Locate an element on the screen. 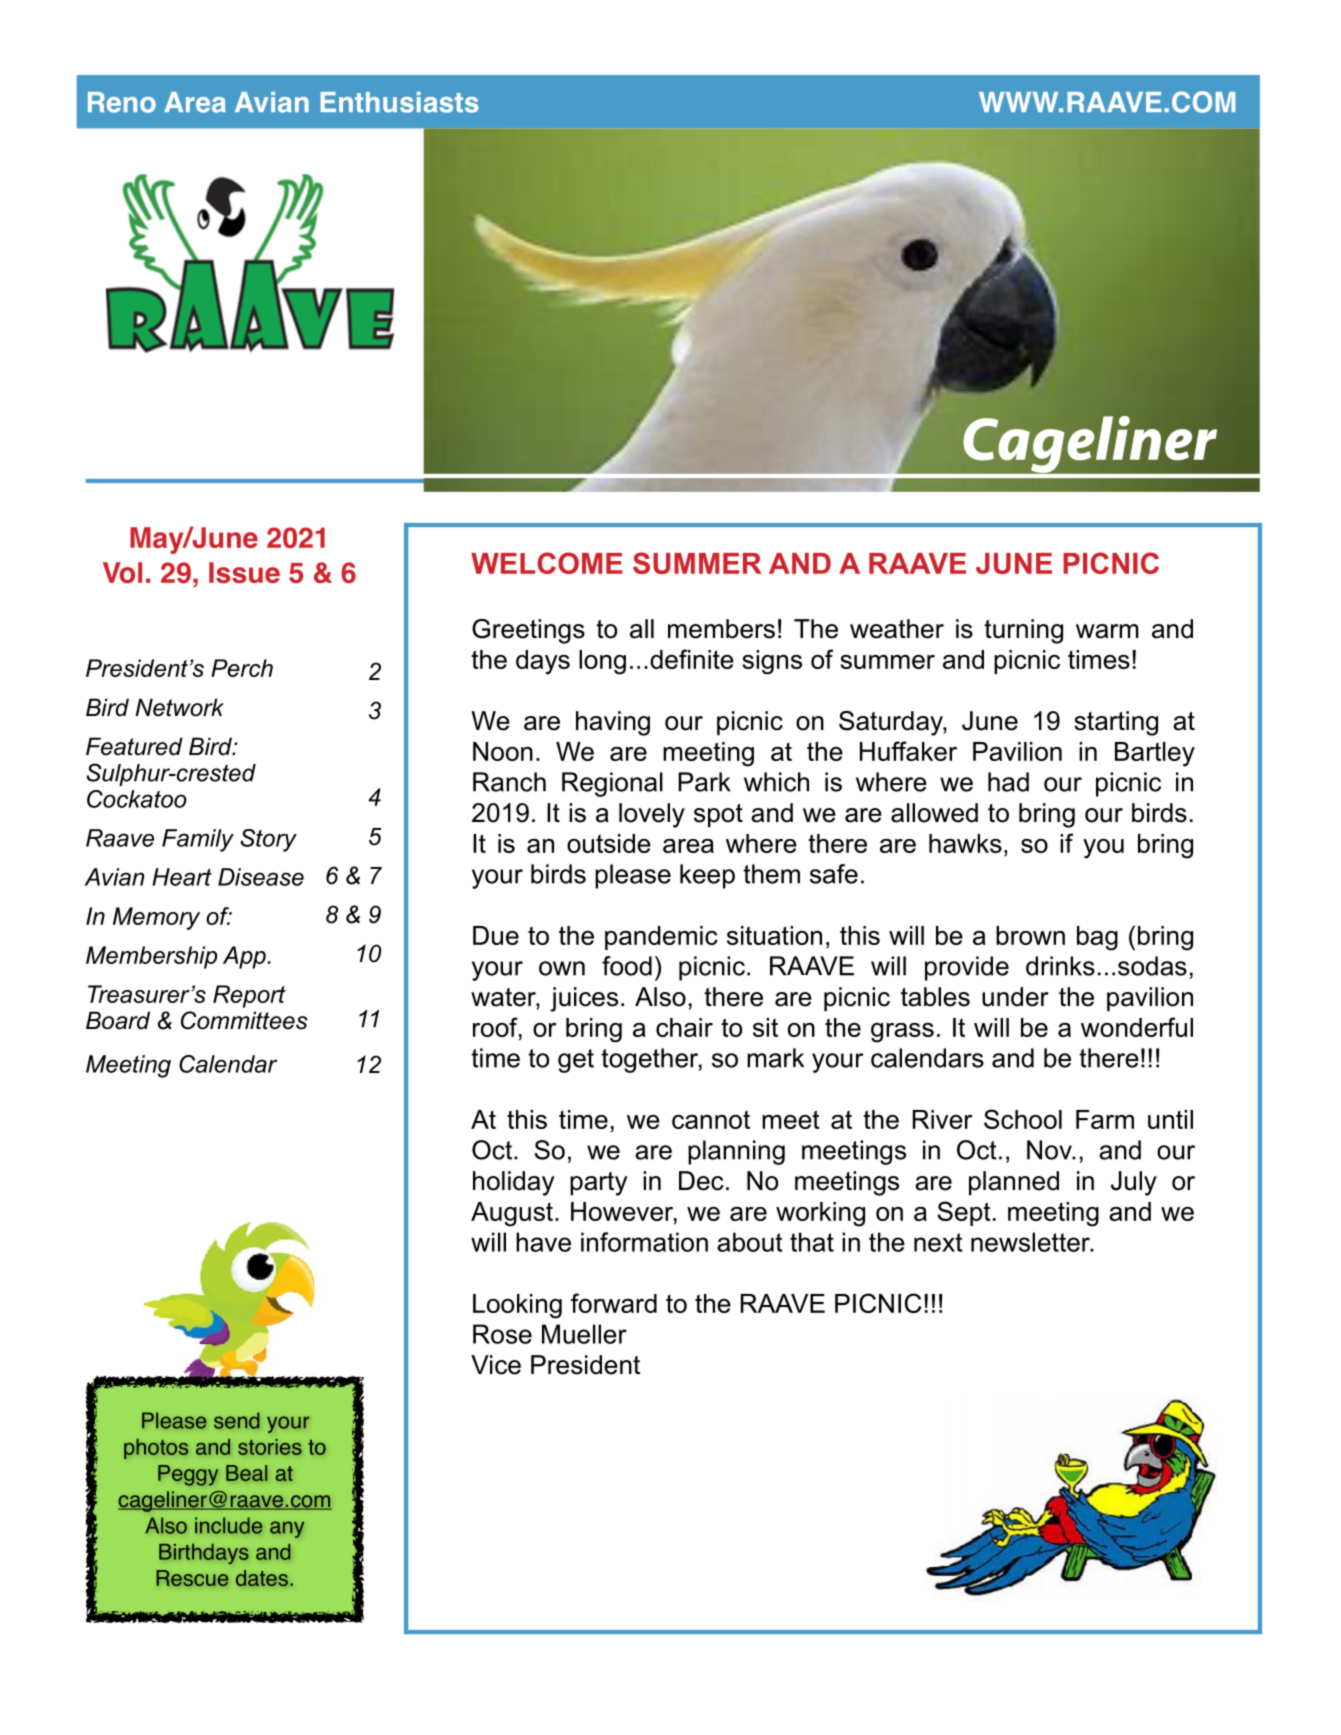  Vice is located at coordinates (496, 1365).
